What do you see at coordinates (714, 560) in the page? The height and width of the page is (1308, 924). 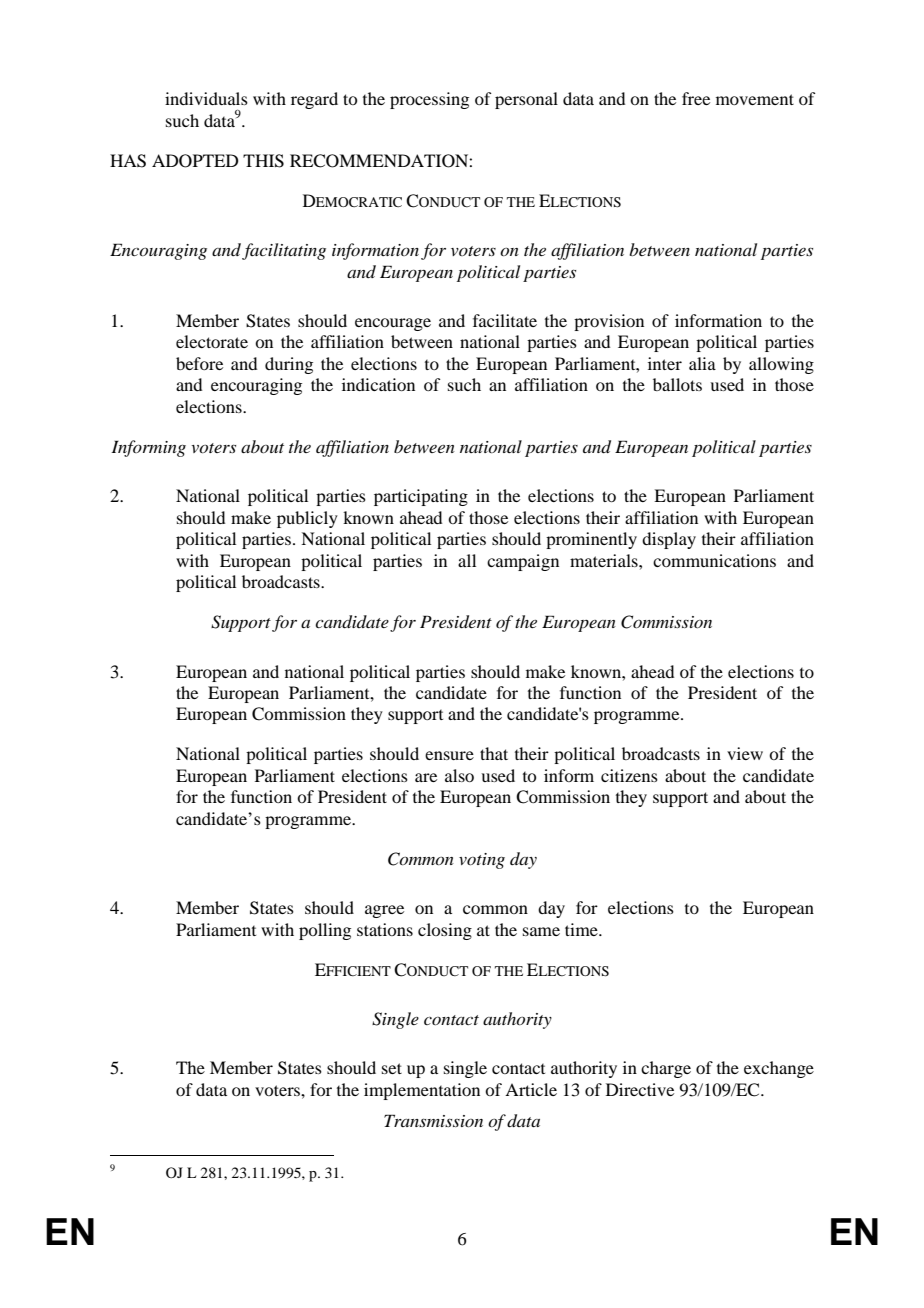 I see `communications` at bounding box center [714, 560].
